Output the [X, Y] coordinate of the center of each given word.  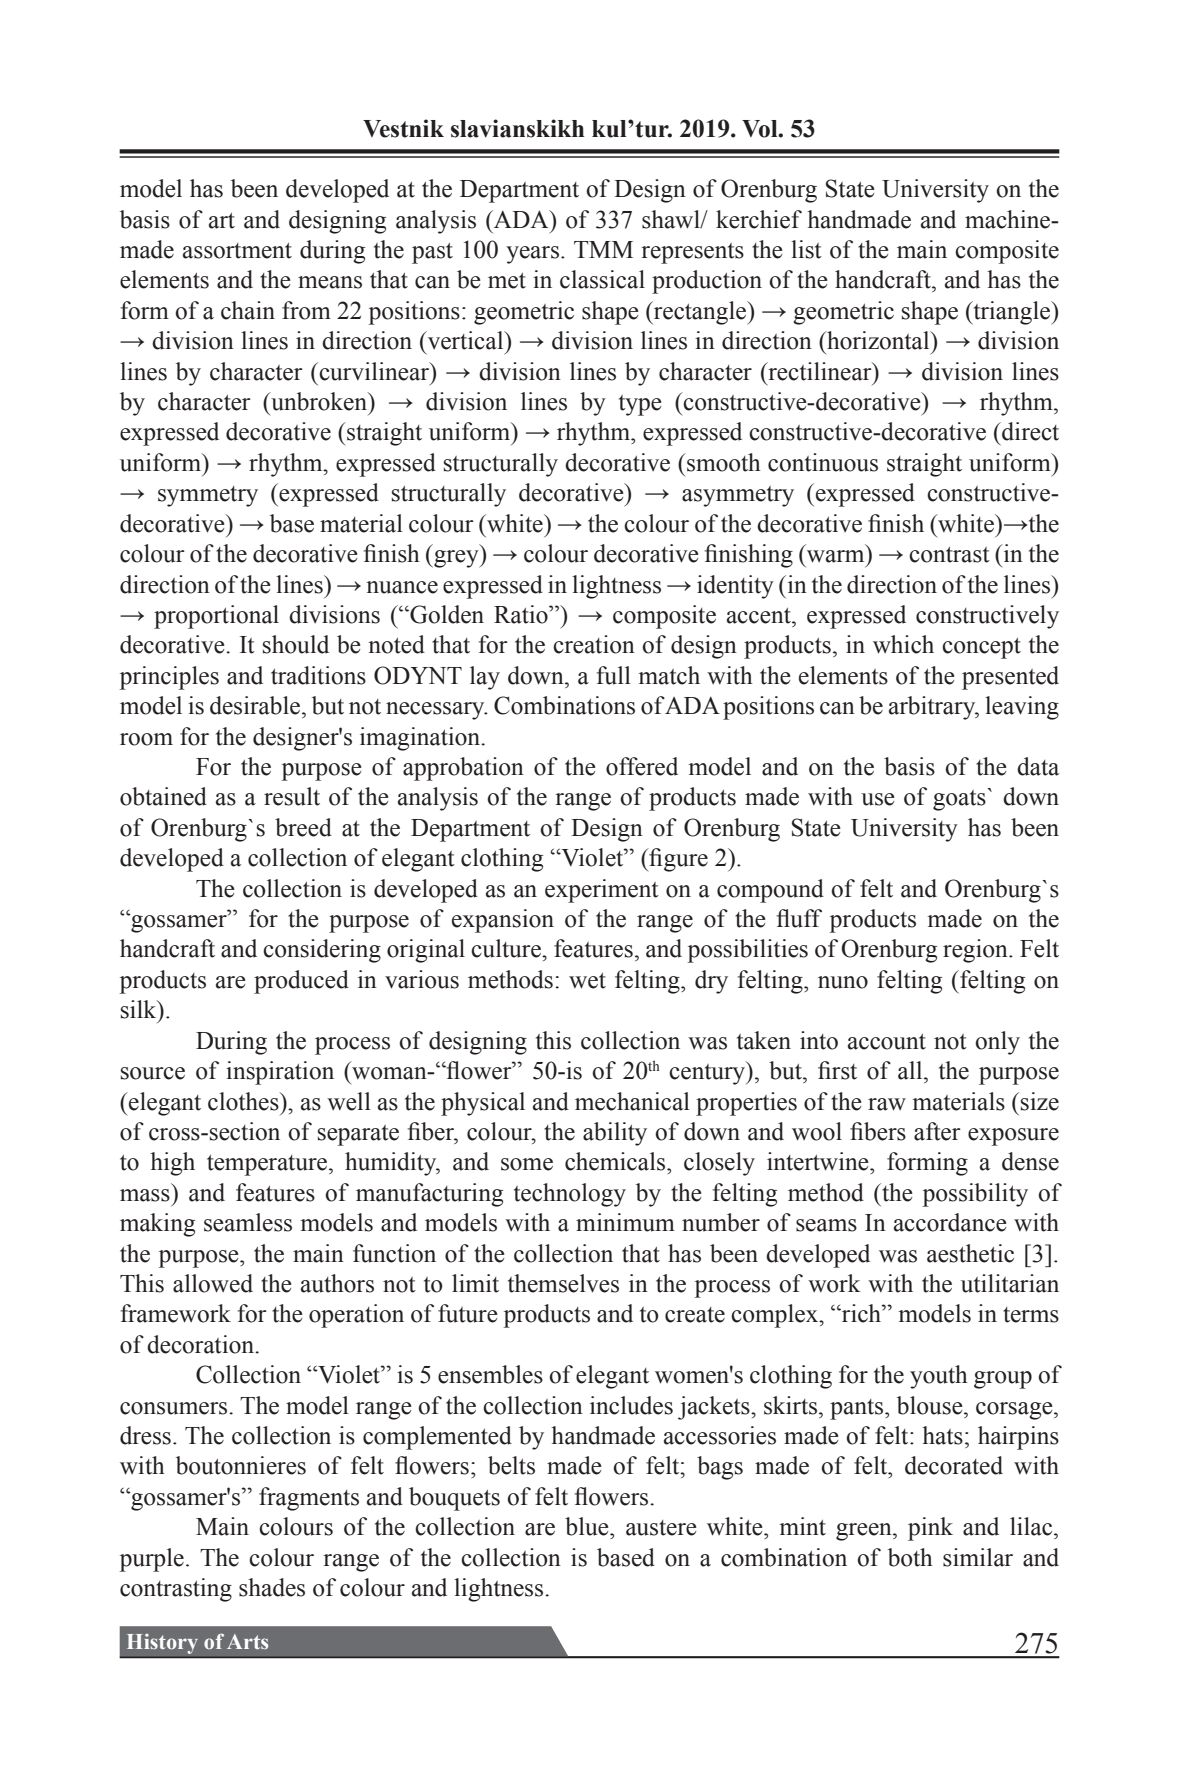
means [330, 282]
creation [594, 644]
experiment [602, 891]
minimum [625, 1222]
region [976, 951]
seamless [248, 1222]
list [806, 249]
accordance [950, 1222]
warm [835, 556]
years [532, 255]
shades [272, 1587]
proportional [216, 617]
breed [303, 827]
